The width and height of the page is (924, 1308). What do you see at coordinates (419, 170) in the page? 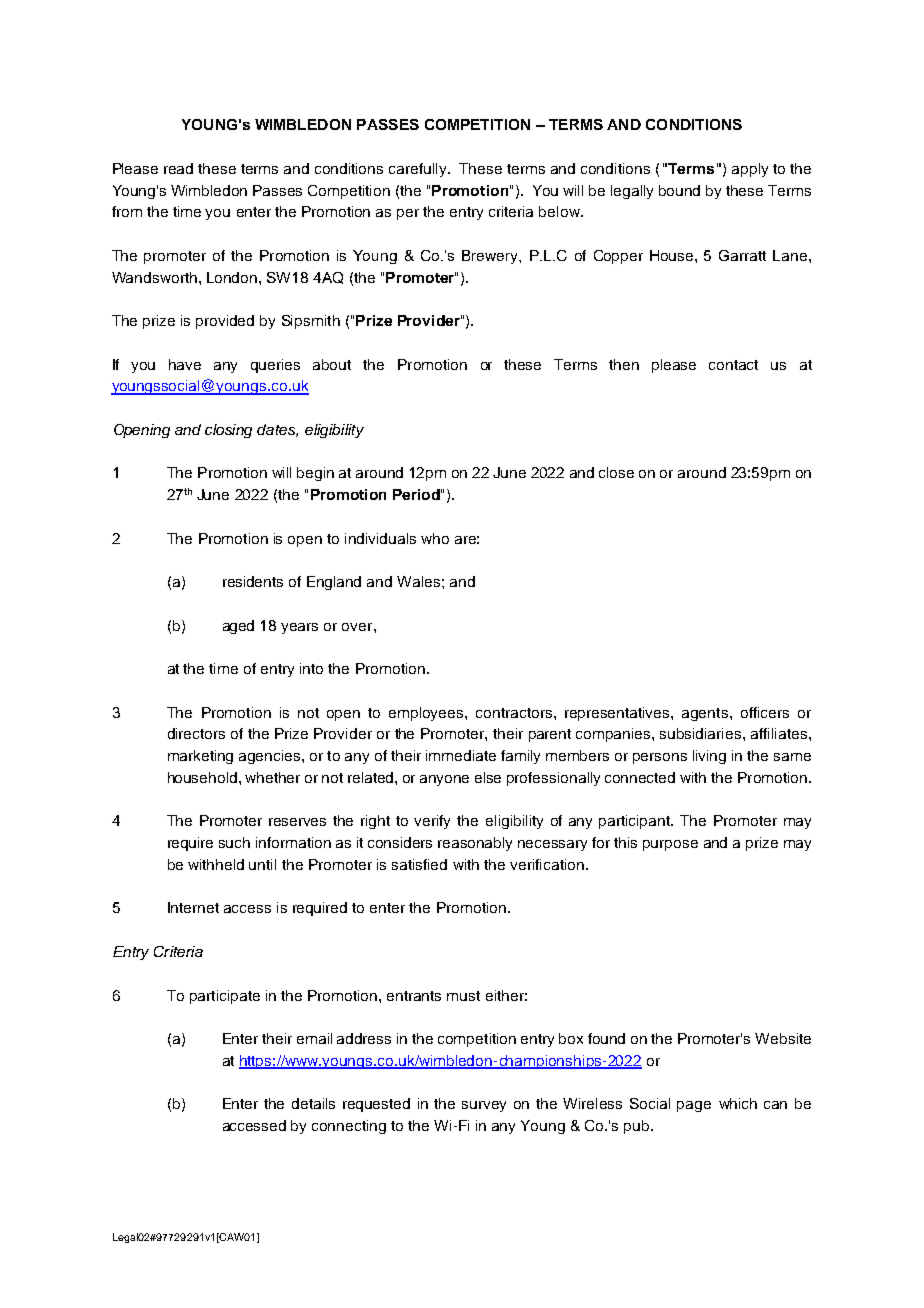
I see `carefully` at bounding box center [419, 170].
